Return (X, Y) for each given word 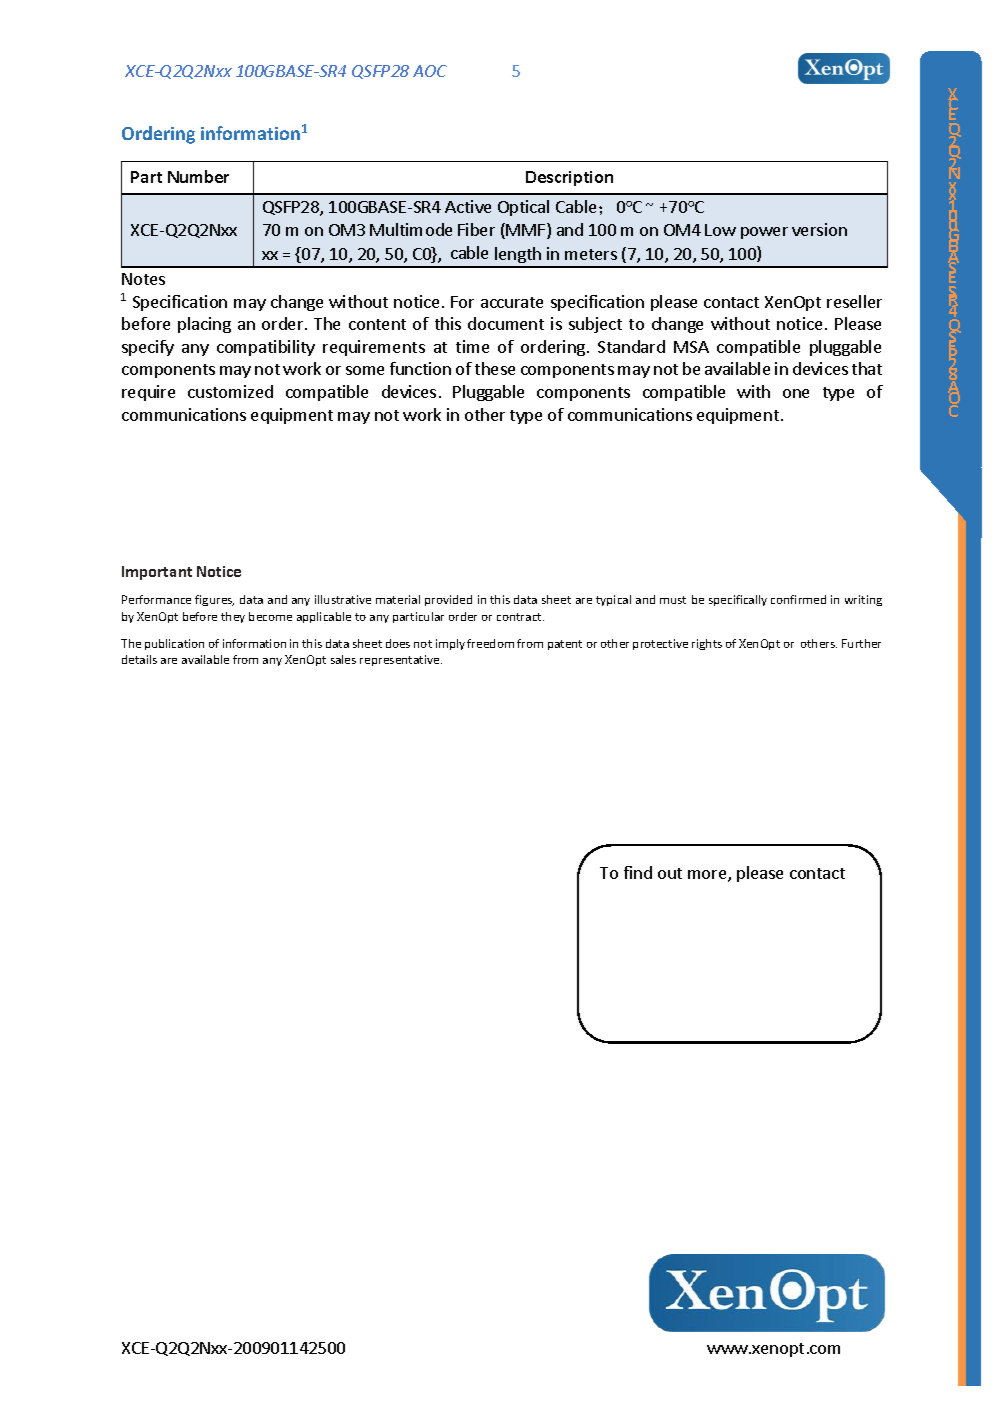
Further (861, 643)
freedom (490, 643)
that (867, 368)
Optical (523, 208)
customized (230, 391)
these (495, 368)
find (638, 872)
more (708, 876)
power (764, 233)
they (233, 617)
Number (198, 176)
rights (707, 644)
